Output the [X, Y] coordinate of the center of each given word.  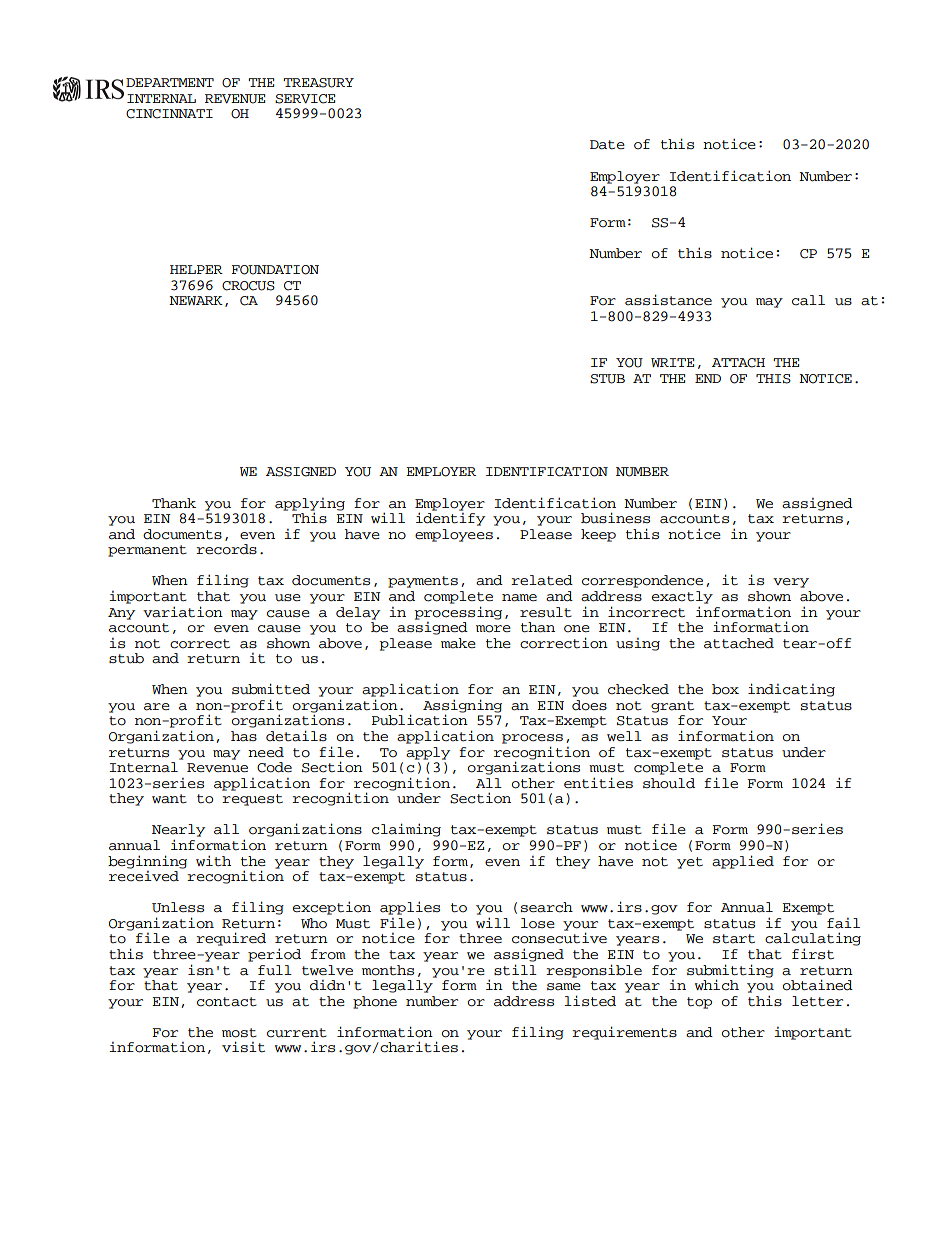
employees [454, 535]
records [226, 549]
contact [227, 1002]
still [515, 970]
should [669, 783]
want [169, 799]
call [808, 300]
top [699, 1003]
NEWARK [196, 300]
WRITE [672, 362]
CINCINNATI [169, 114]
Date [607, 145]
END [708, 378]
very [791, 583]
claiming [406, 830]
